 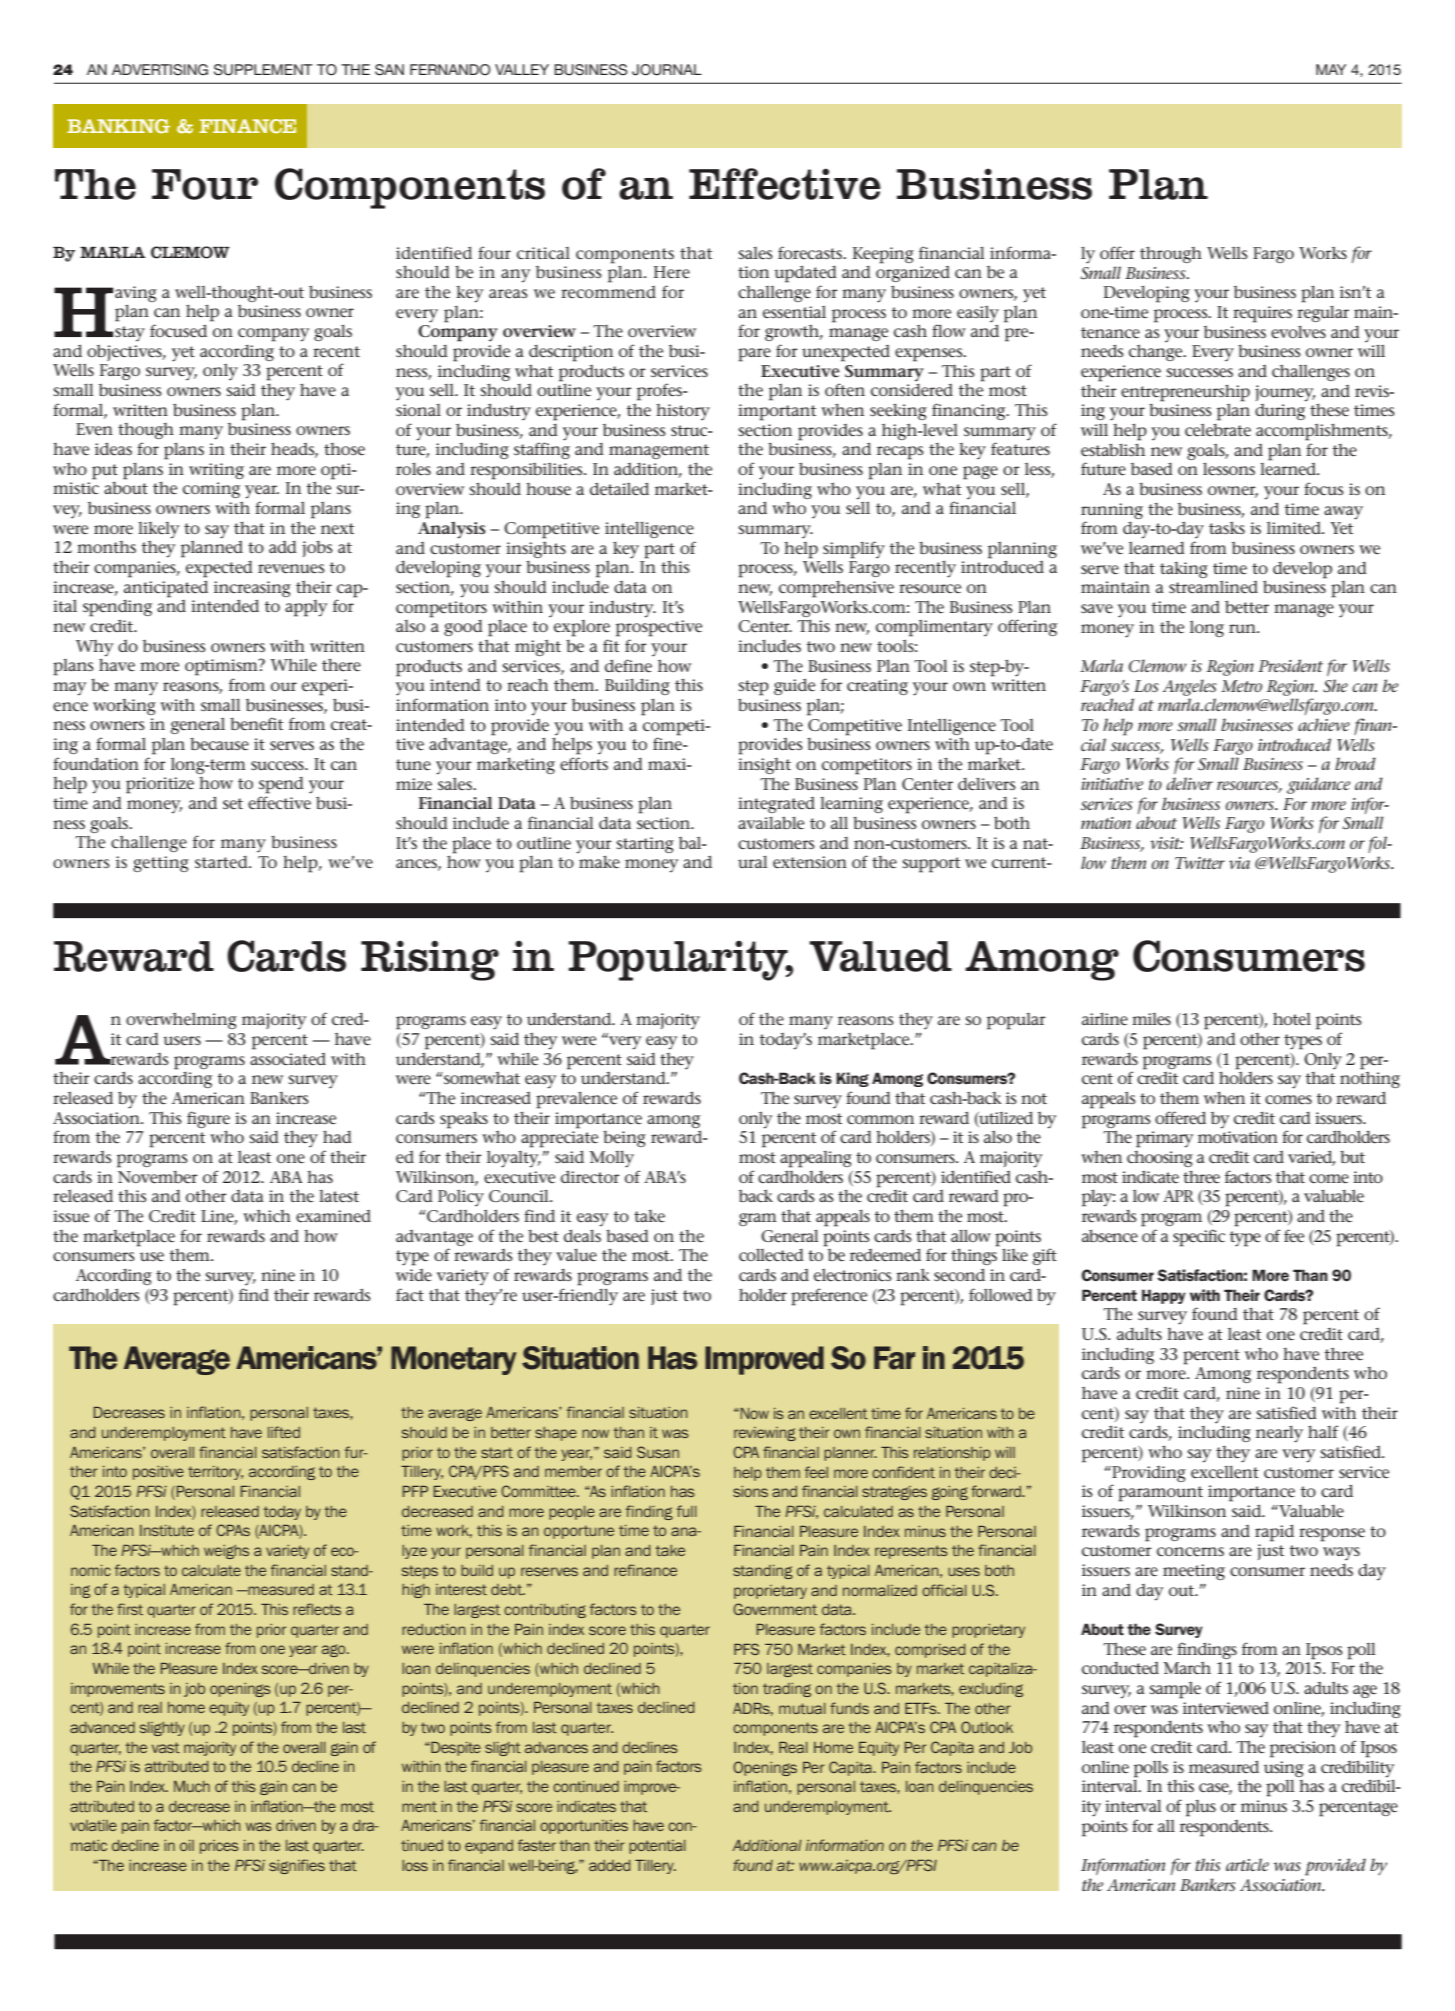 What do you see at coordinates (160, 69) in the screenshot?
I see `ADVERTISING` at bounding box center [160, 69].
